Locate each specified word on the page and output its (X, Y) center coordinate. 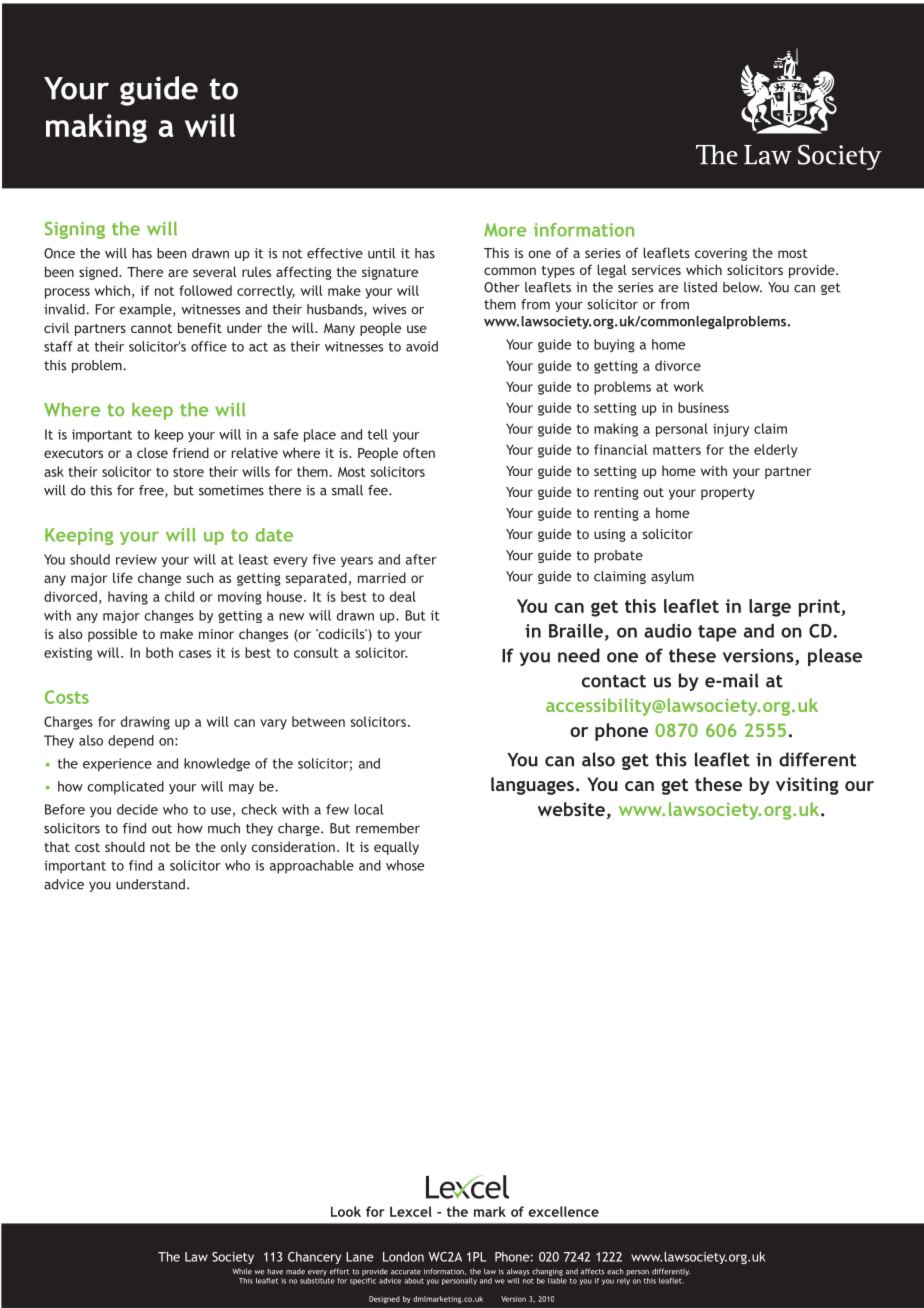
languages (532, 786)
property (728, 494)
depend (131, 741)
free (152, 491)
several (215, 271)
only (234, 848)
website (571, 809)
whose (405, 865)
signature (390, 273)
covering (721, 254)
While (242, 1271)
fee (379, 490)
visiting (807, 786)
